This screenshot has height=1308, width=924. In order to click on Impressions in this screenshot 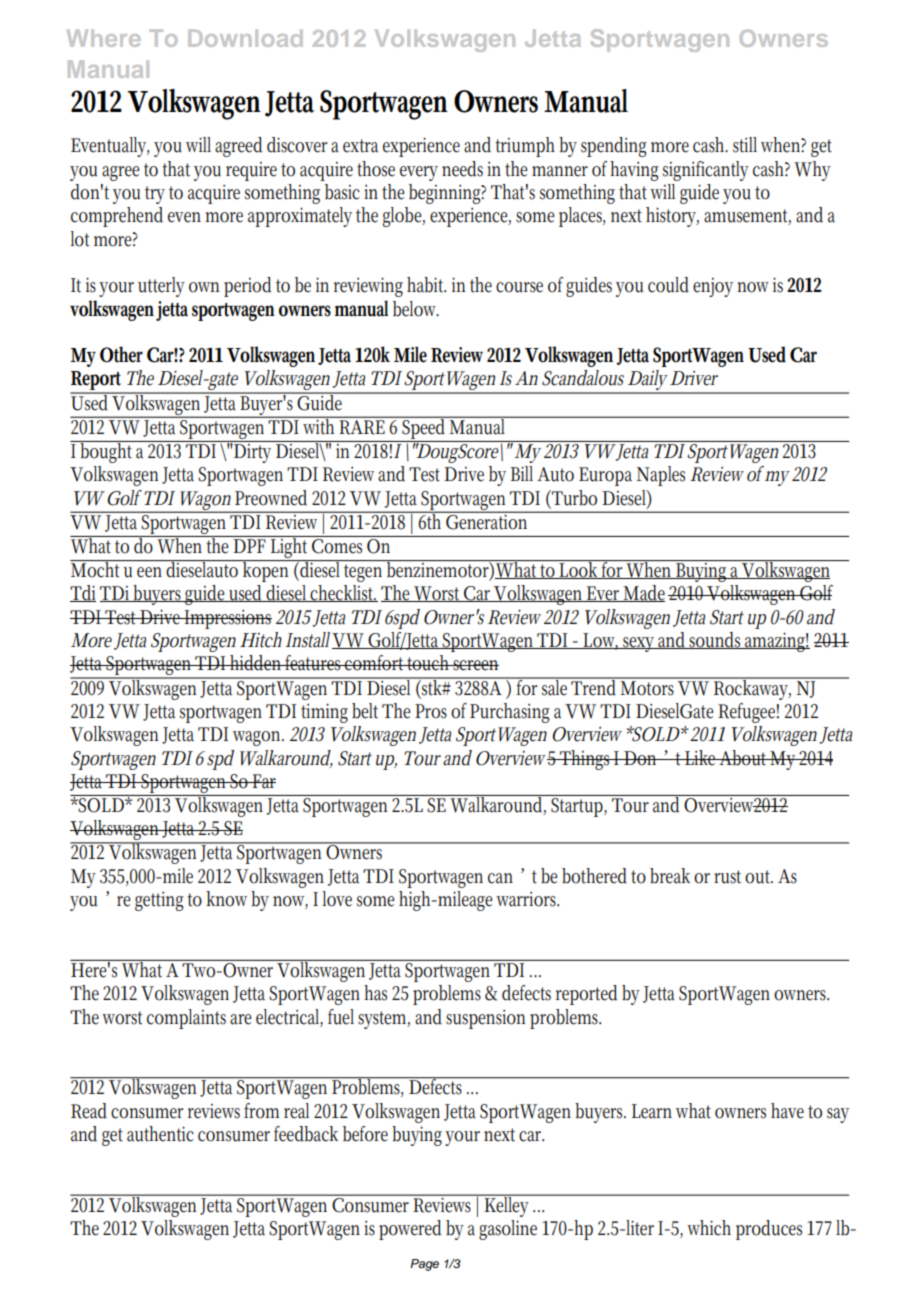, I will do `click(227, 619)`.
